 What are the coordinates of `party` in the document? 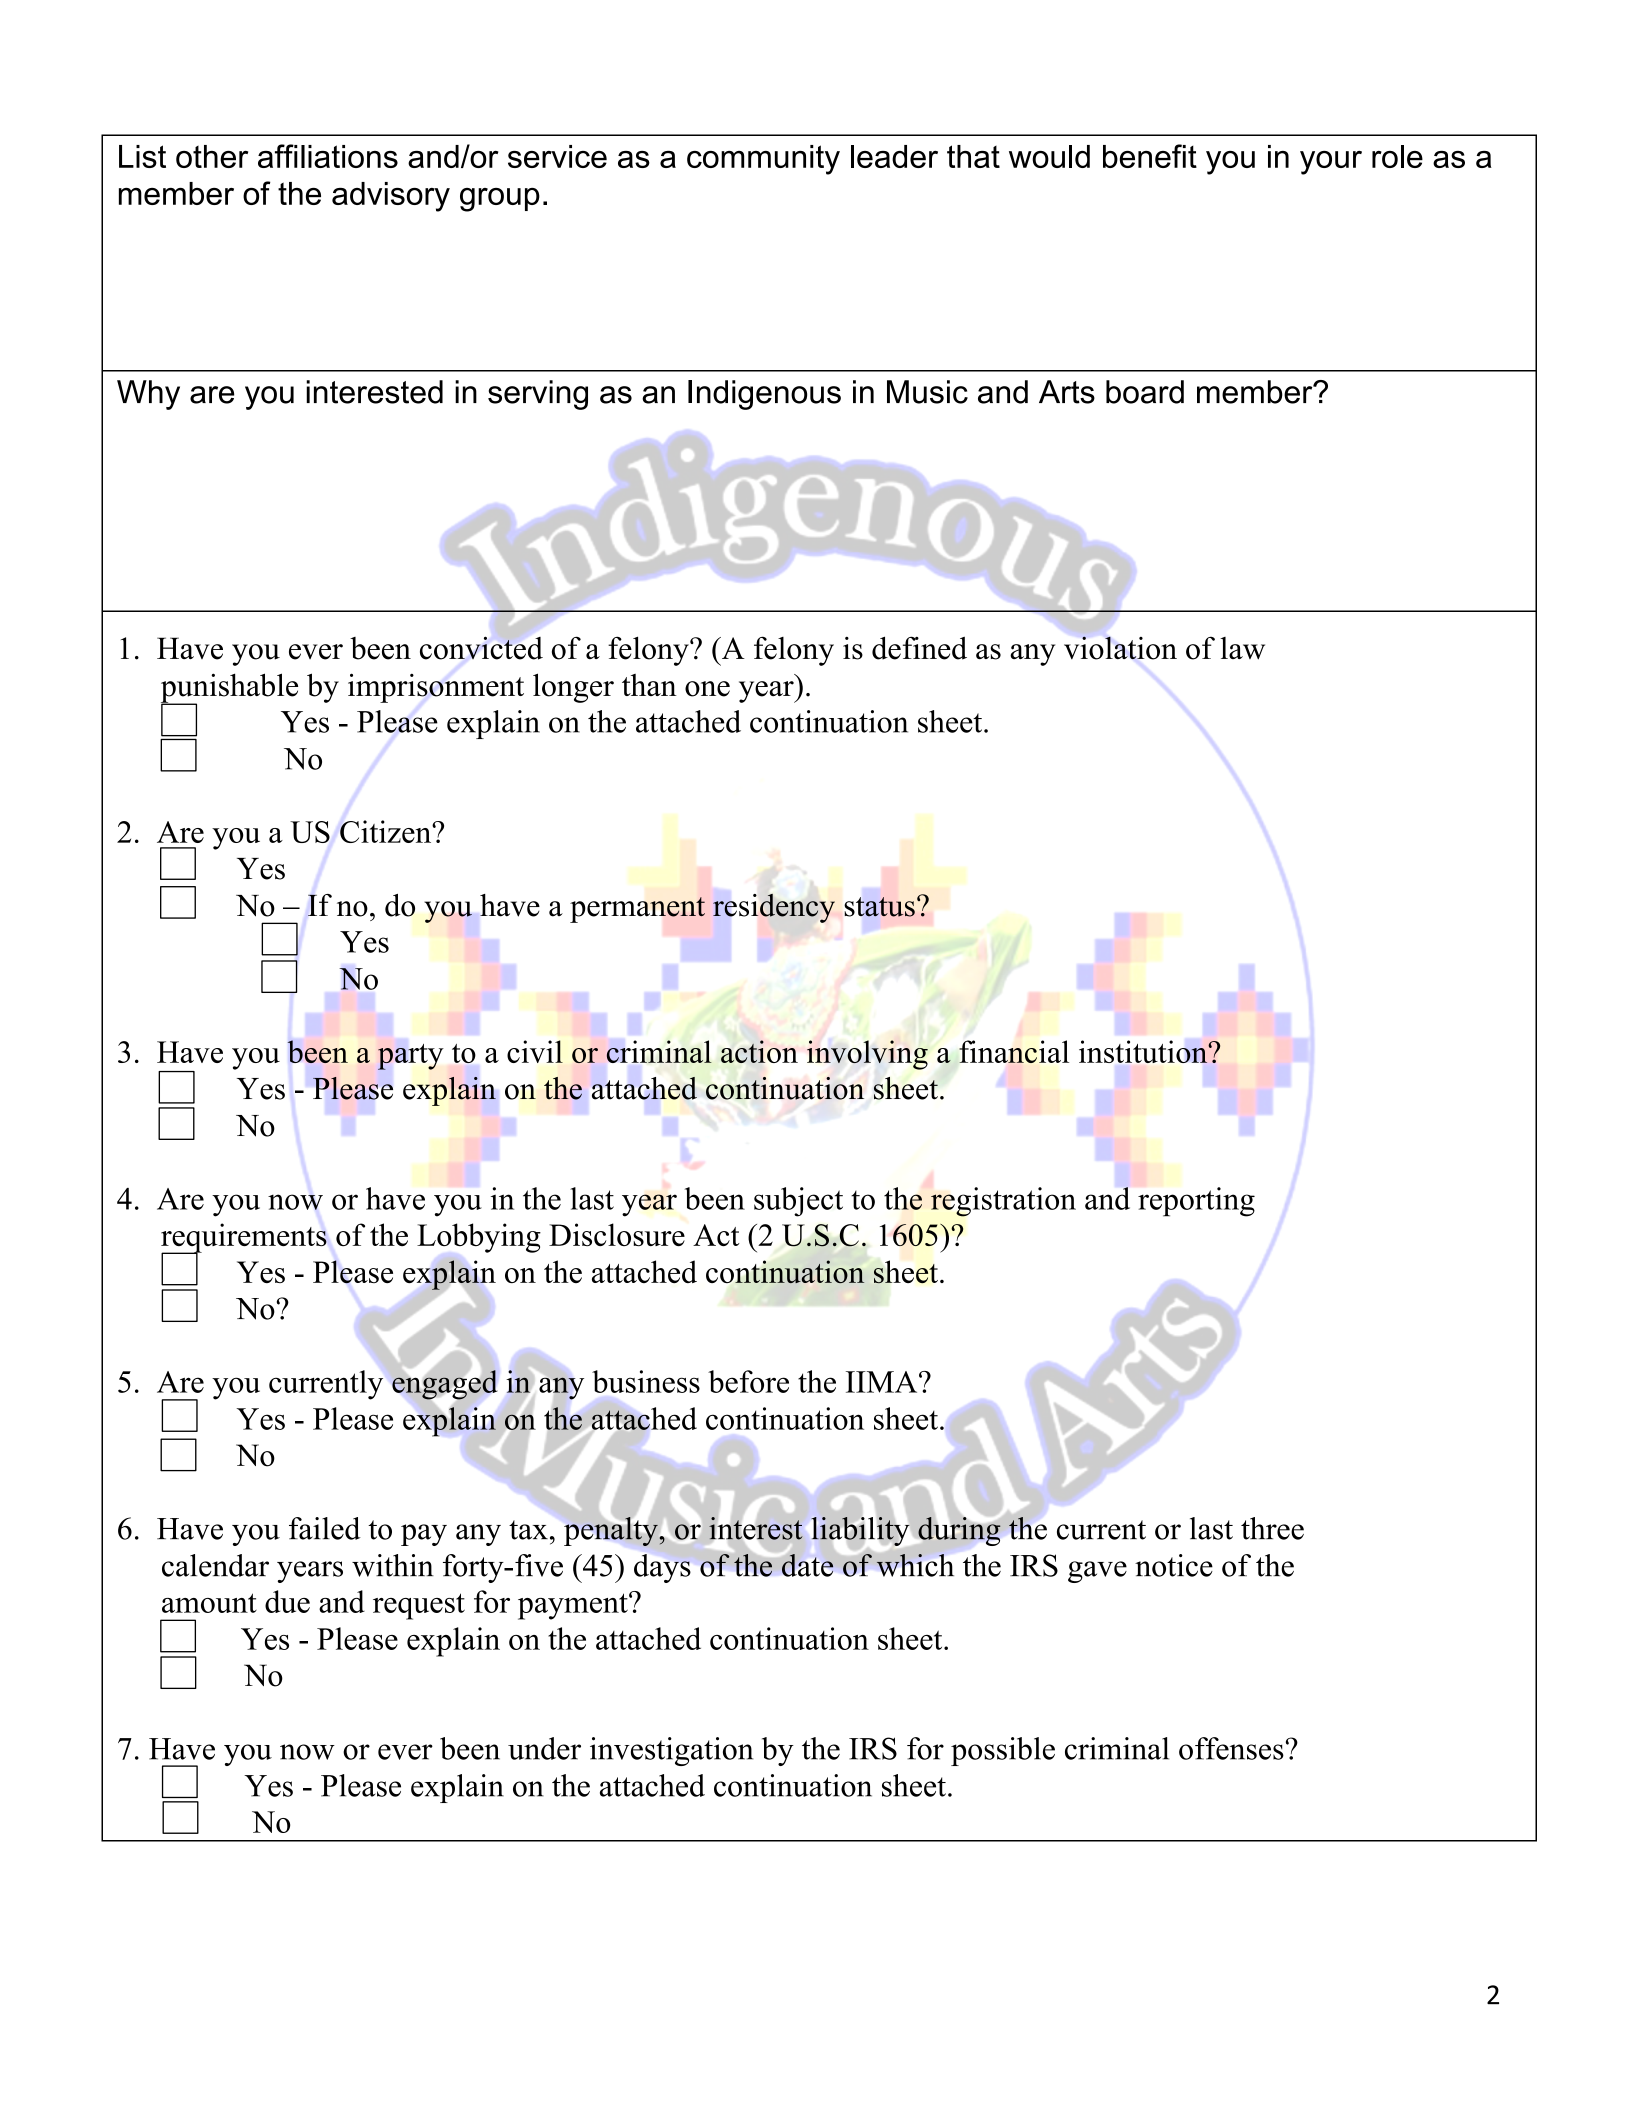 It's located at (410, 1057).
